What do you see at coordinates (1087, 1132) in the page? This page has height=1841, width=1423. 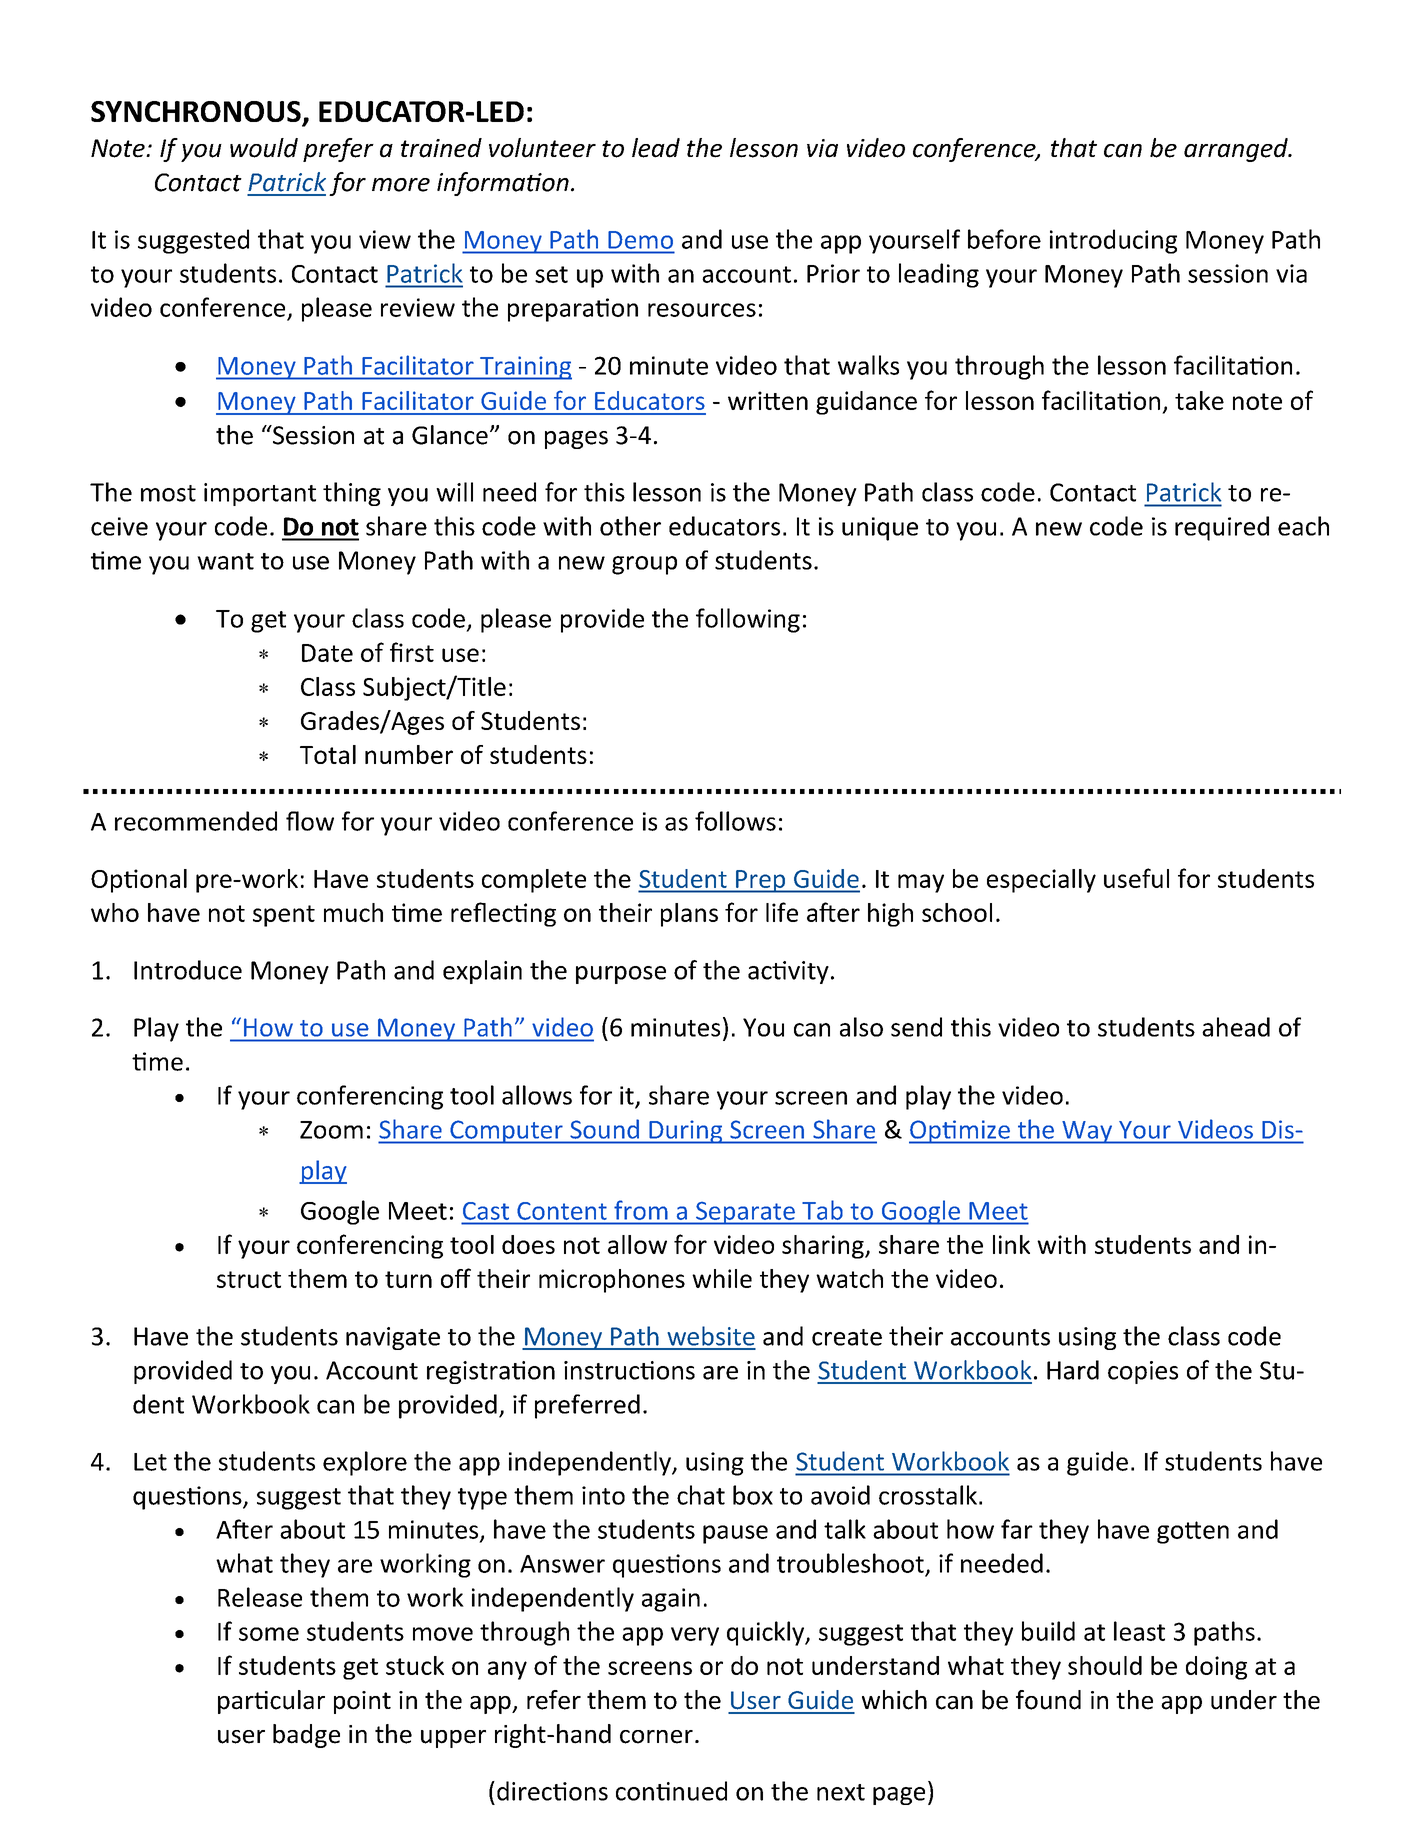 I see `Way` at bounding box center [1087, 1132].
